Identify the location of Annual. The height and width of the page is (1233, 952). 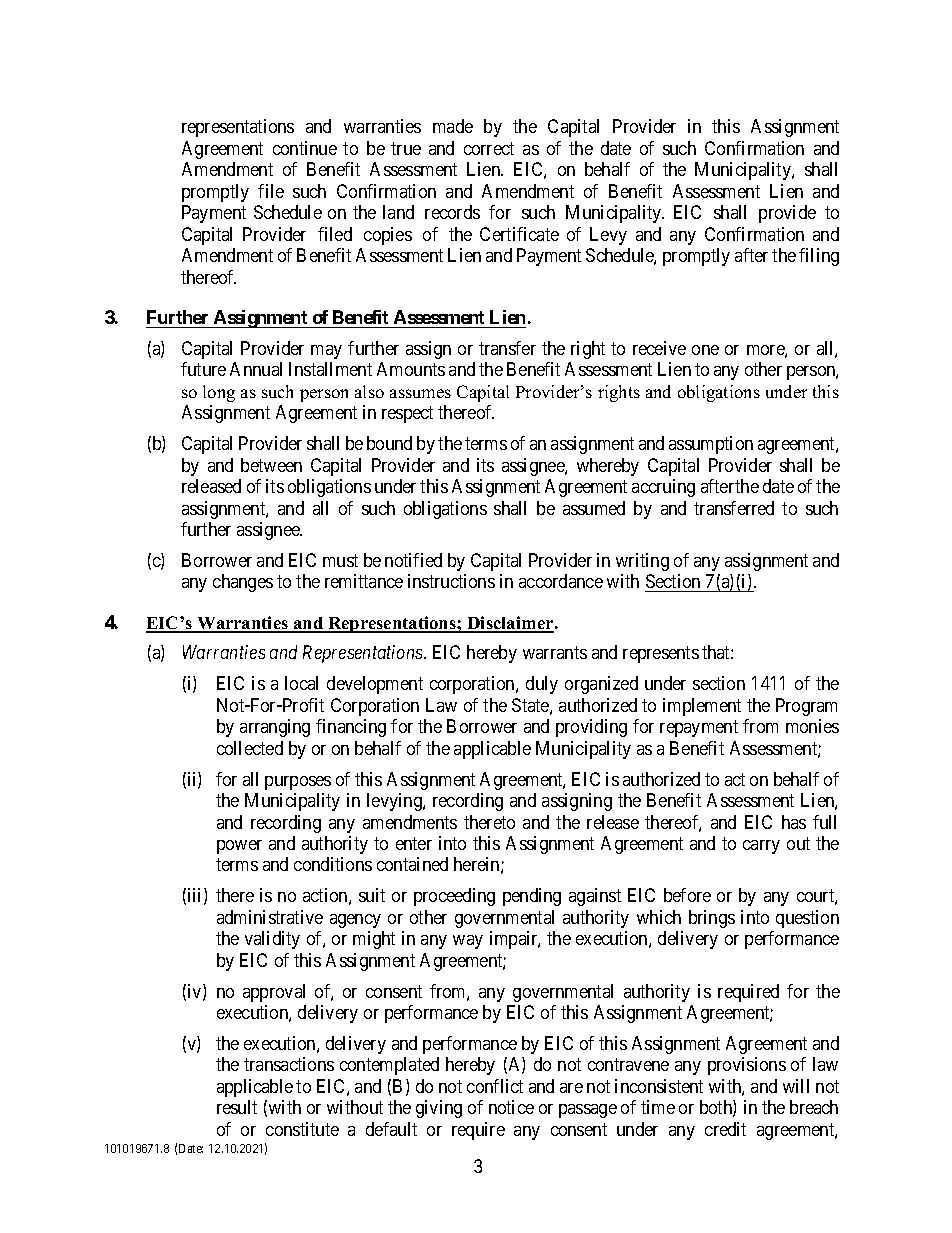
(256, 369).
